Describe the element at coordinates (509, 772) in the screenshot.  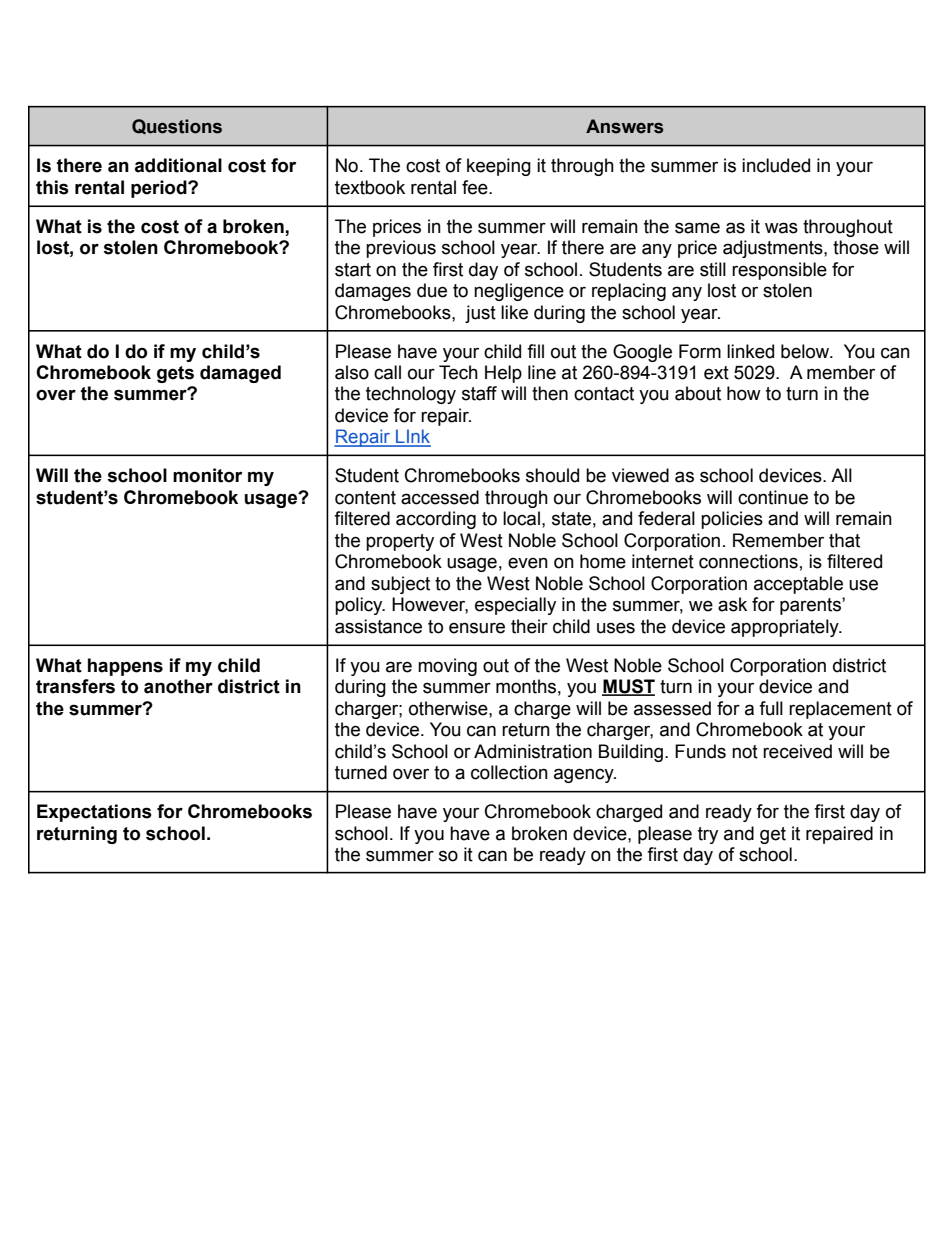
I see `collection` at that location.
